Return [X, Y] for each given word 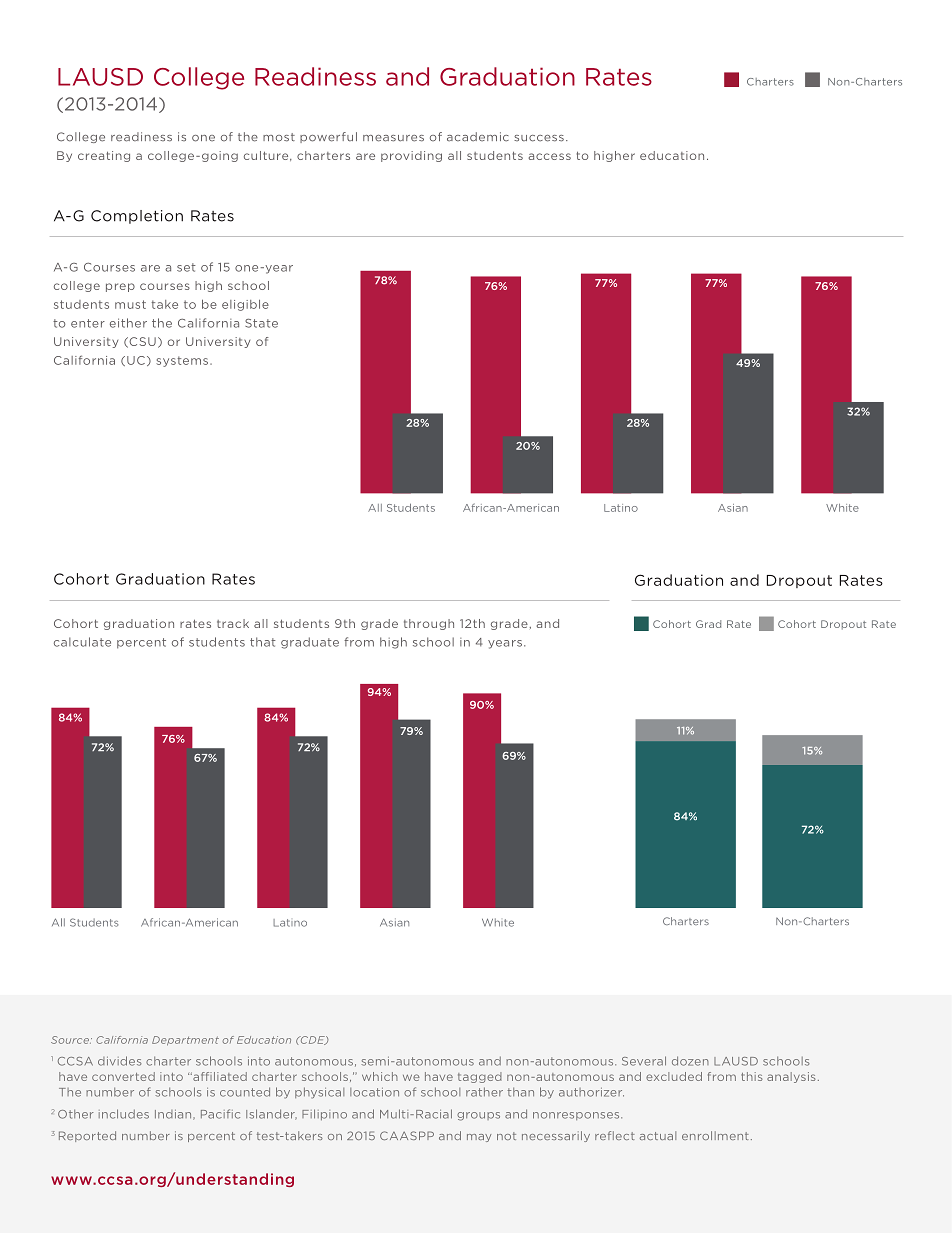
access [549, 156]
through [429, 624]
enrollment [715, 1135]
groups [478, 1116]
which [380, 1076]
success [539, 138]
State [261, 323]
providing [411, 156]
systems [182, 361]
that [263, 642]
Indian [174, 1115]
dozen [690, 1061]
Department [185, 1041]
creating [104, 156]
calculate [82, 642]
